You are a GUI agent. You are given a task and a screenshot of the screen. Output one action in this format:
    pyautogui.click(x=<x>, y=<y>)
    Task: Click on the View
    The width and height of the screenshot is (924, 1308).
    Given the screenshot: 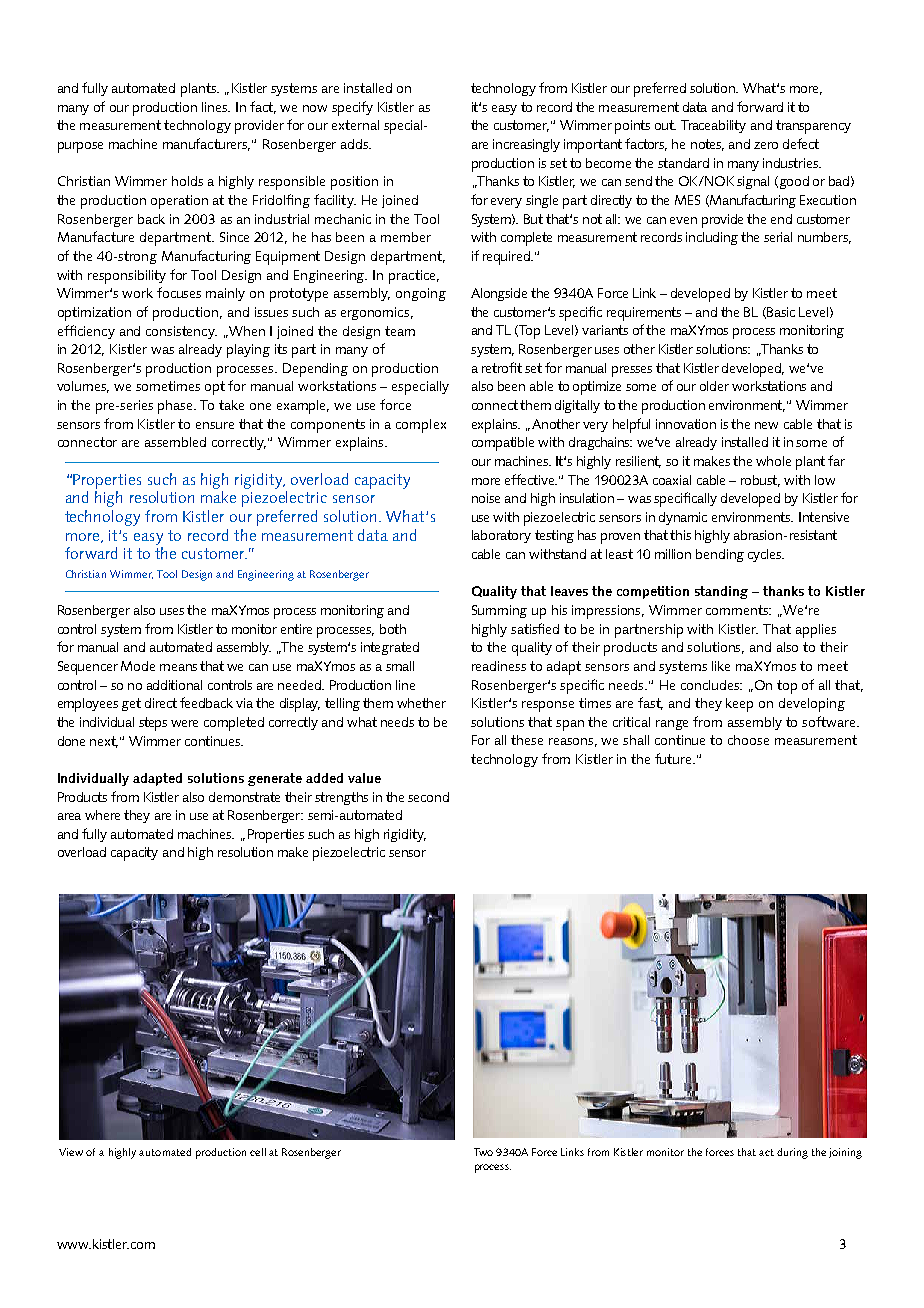 What is the action you would take?
    pyautogui.click(x=71, y=1152)
